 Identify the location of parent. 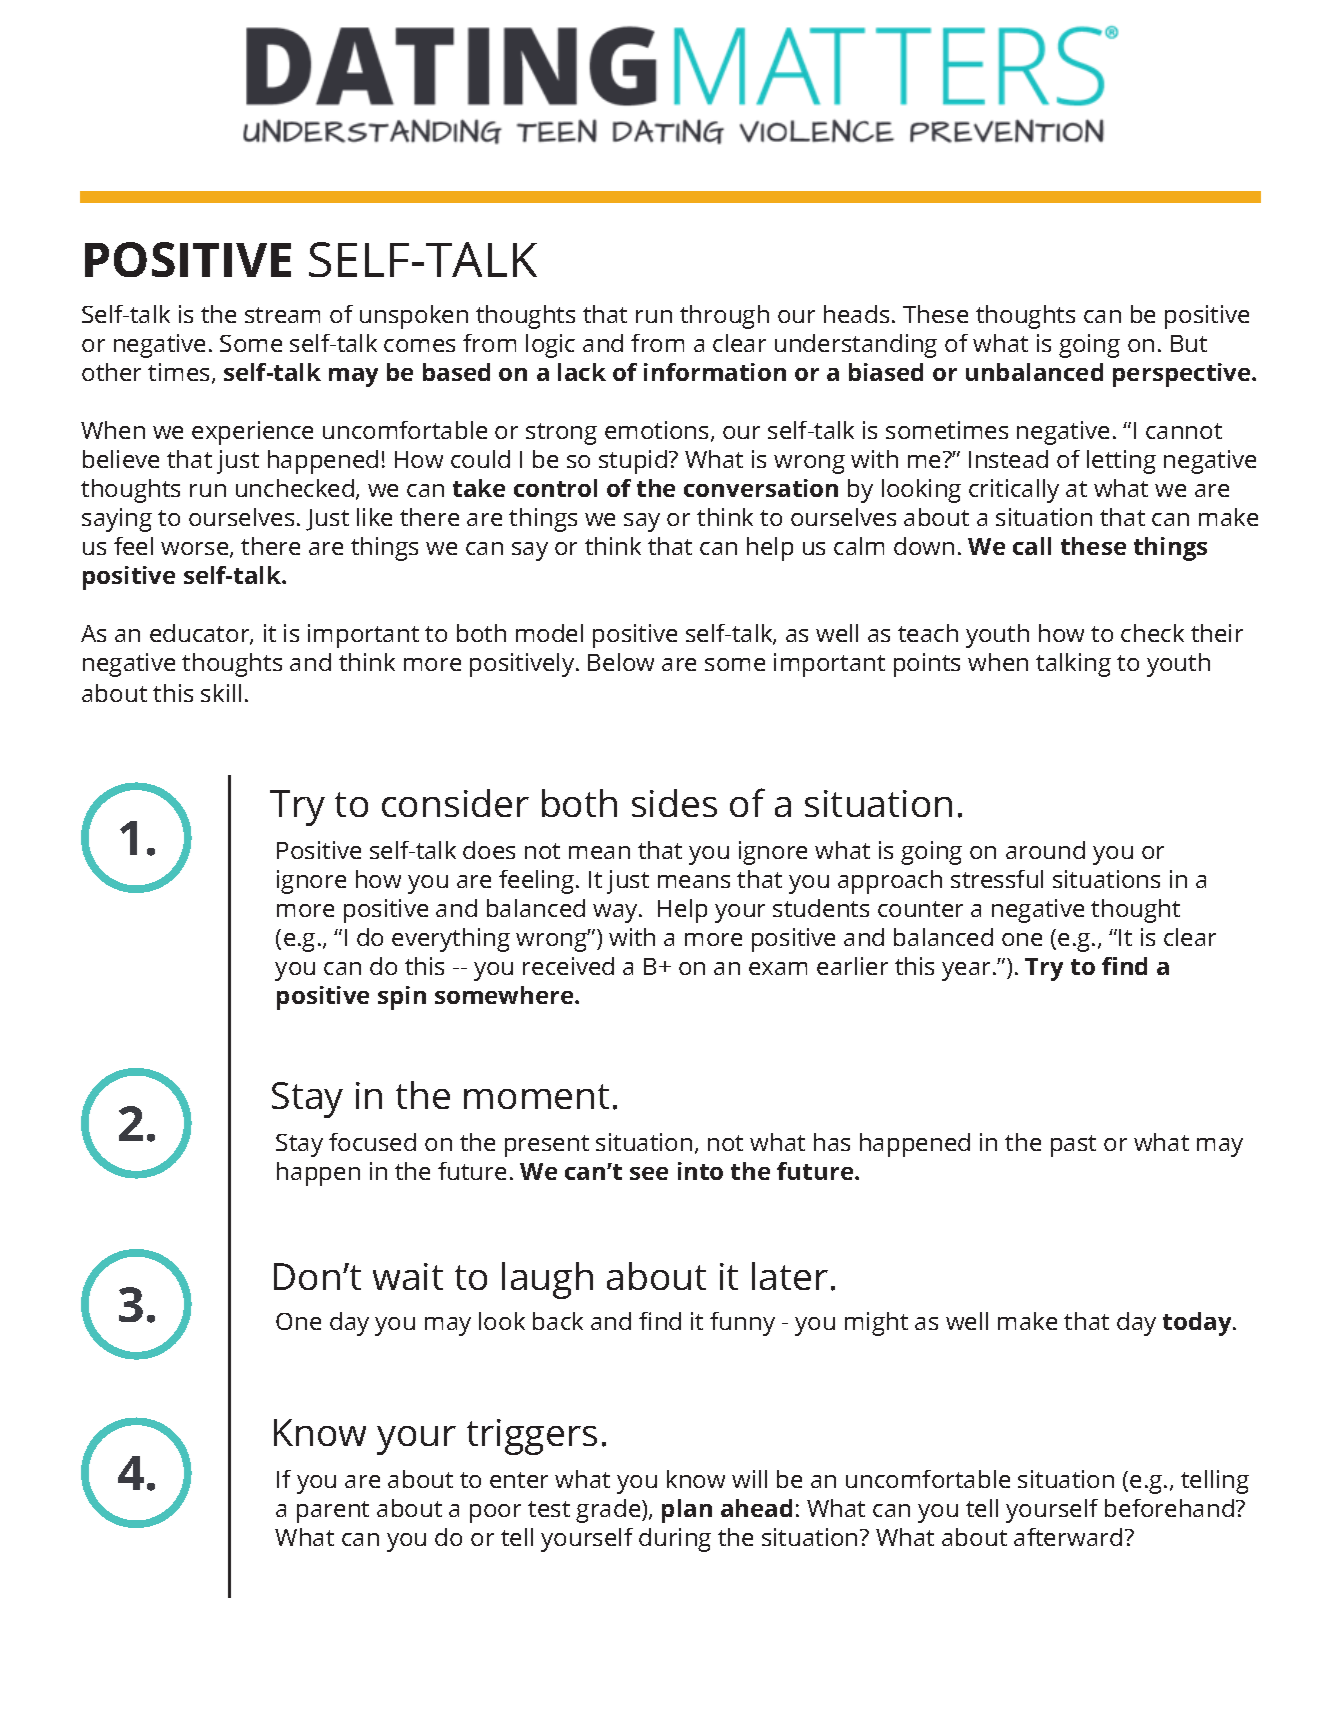
(333, 1512).
